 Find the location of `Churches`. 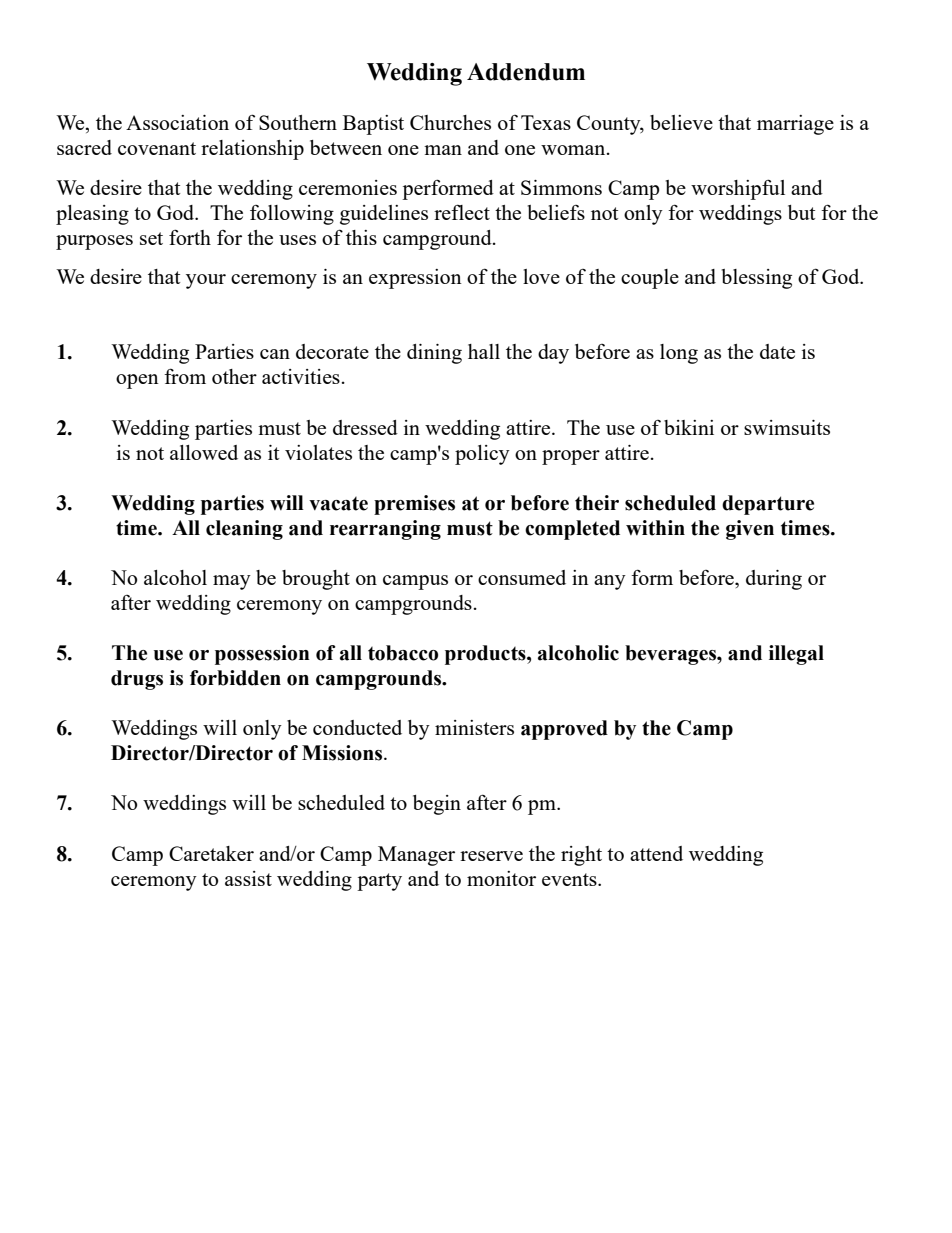

Churches is located at coordinates (450, 122).
